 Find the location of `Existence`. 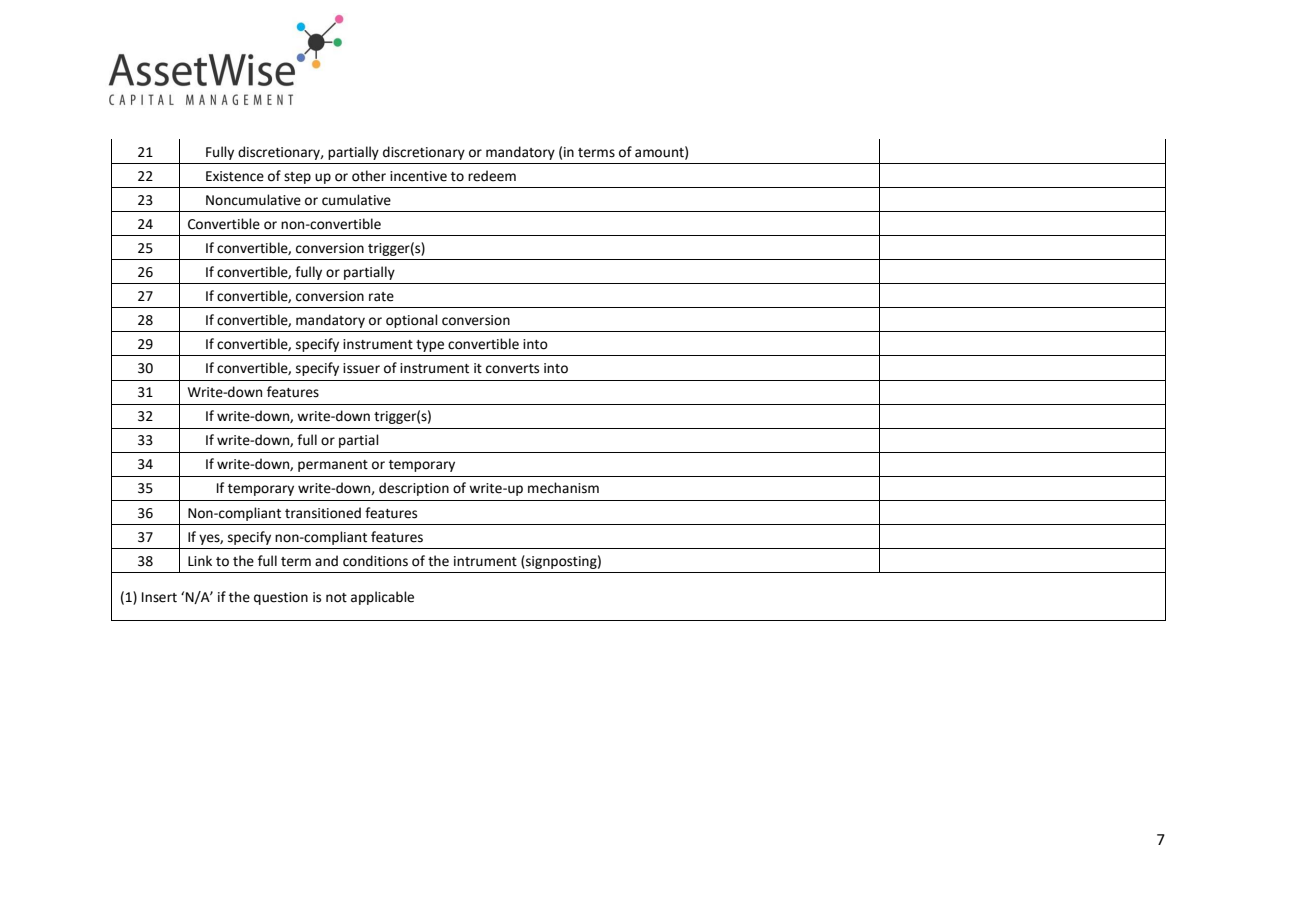

Existence is located at coordinates (235, 176).
